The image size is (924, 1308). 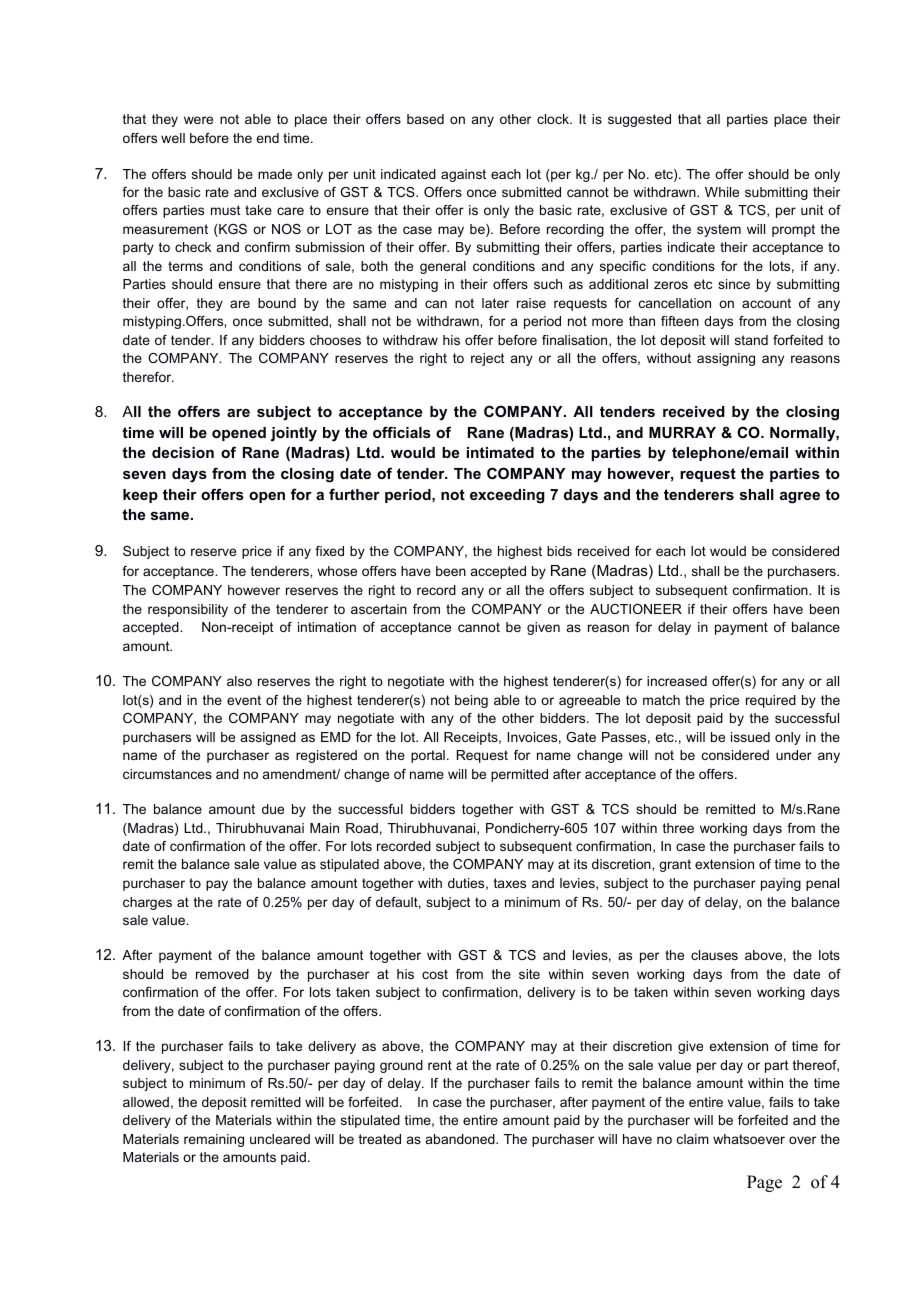 I want to click on bound, so click(x=277, y=303).
